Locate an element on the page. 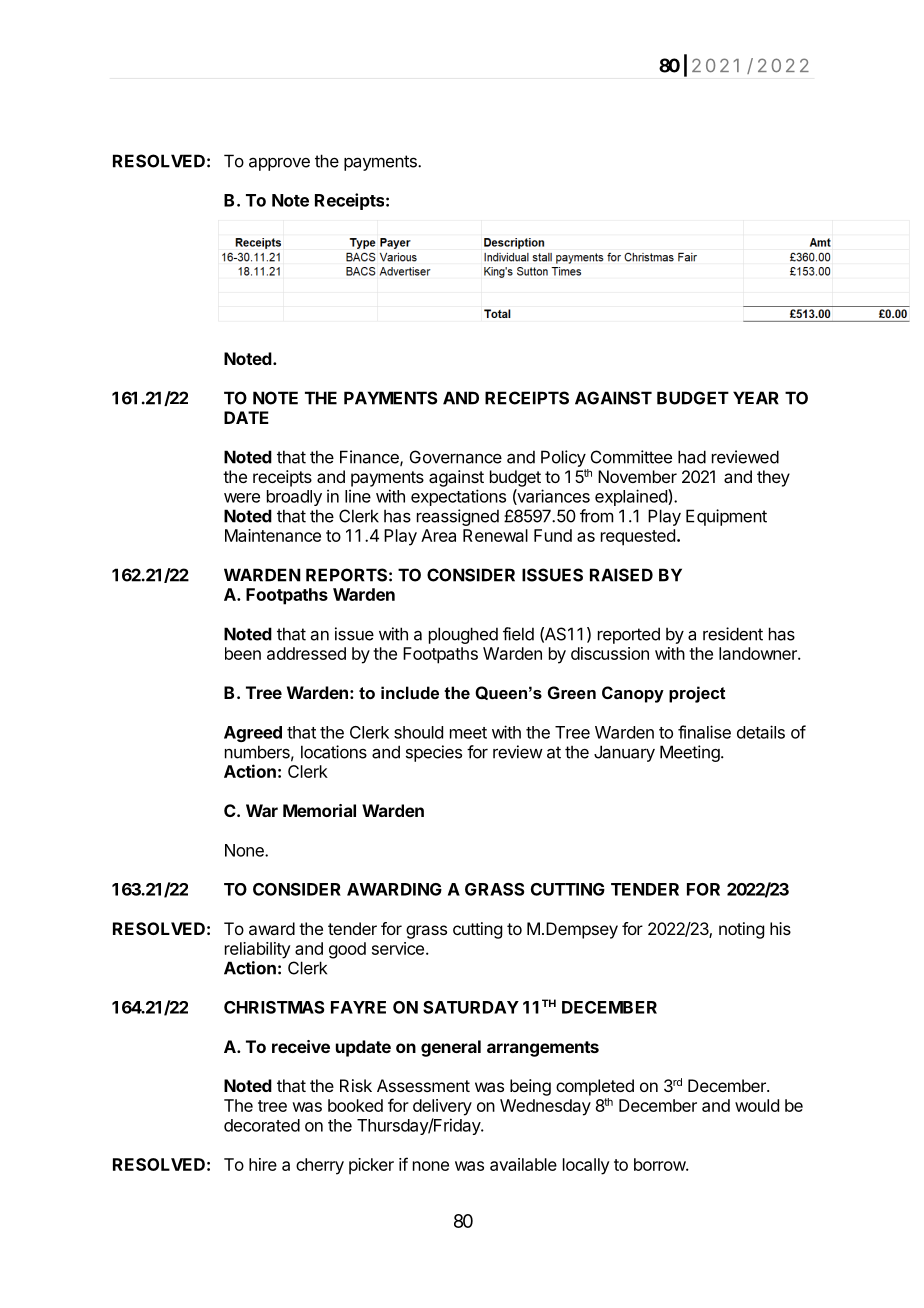  SATURDAY is located at coordinates (471, 1007).
